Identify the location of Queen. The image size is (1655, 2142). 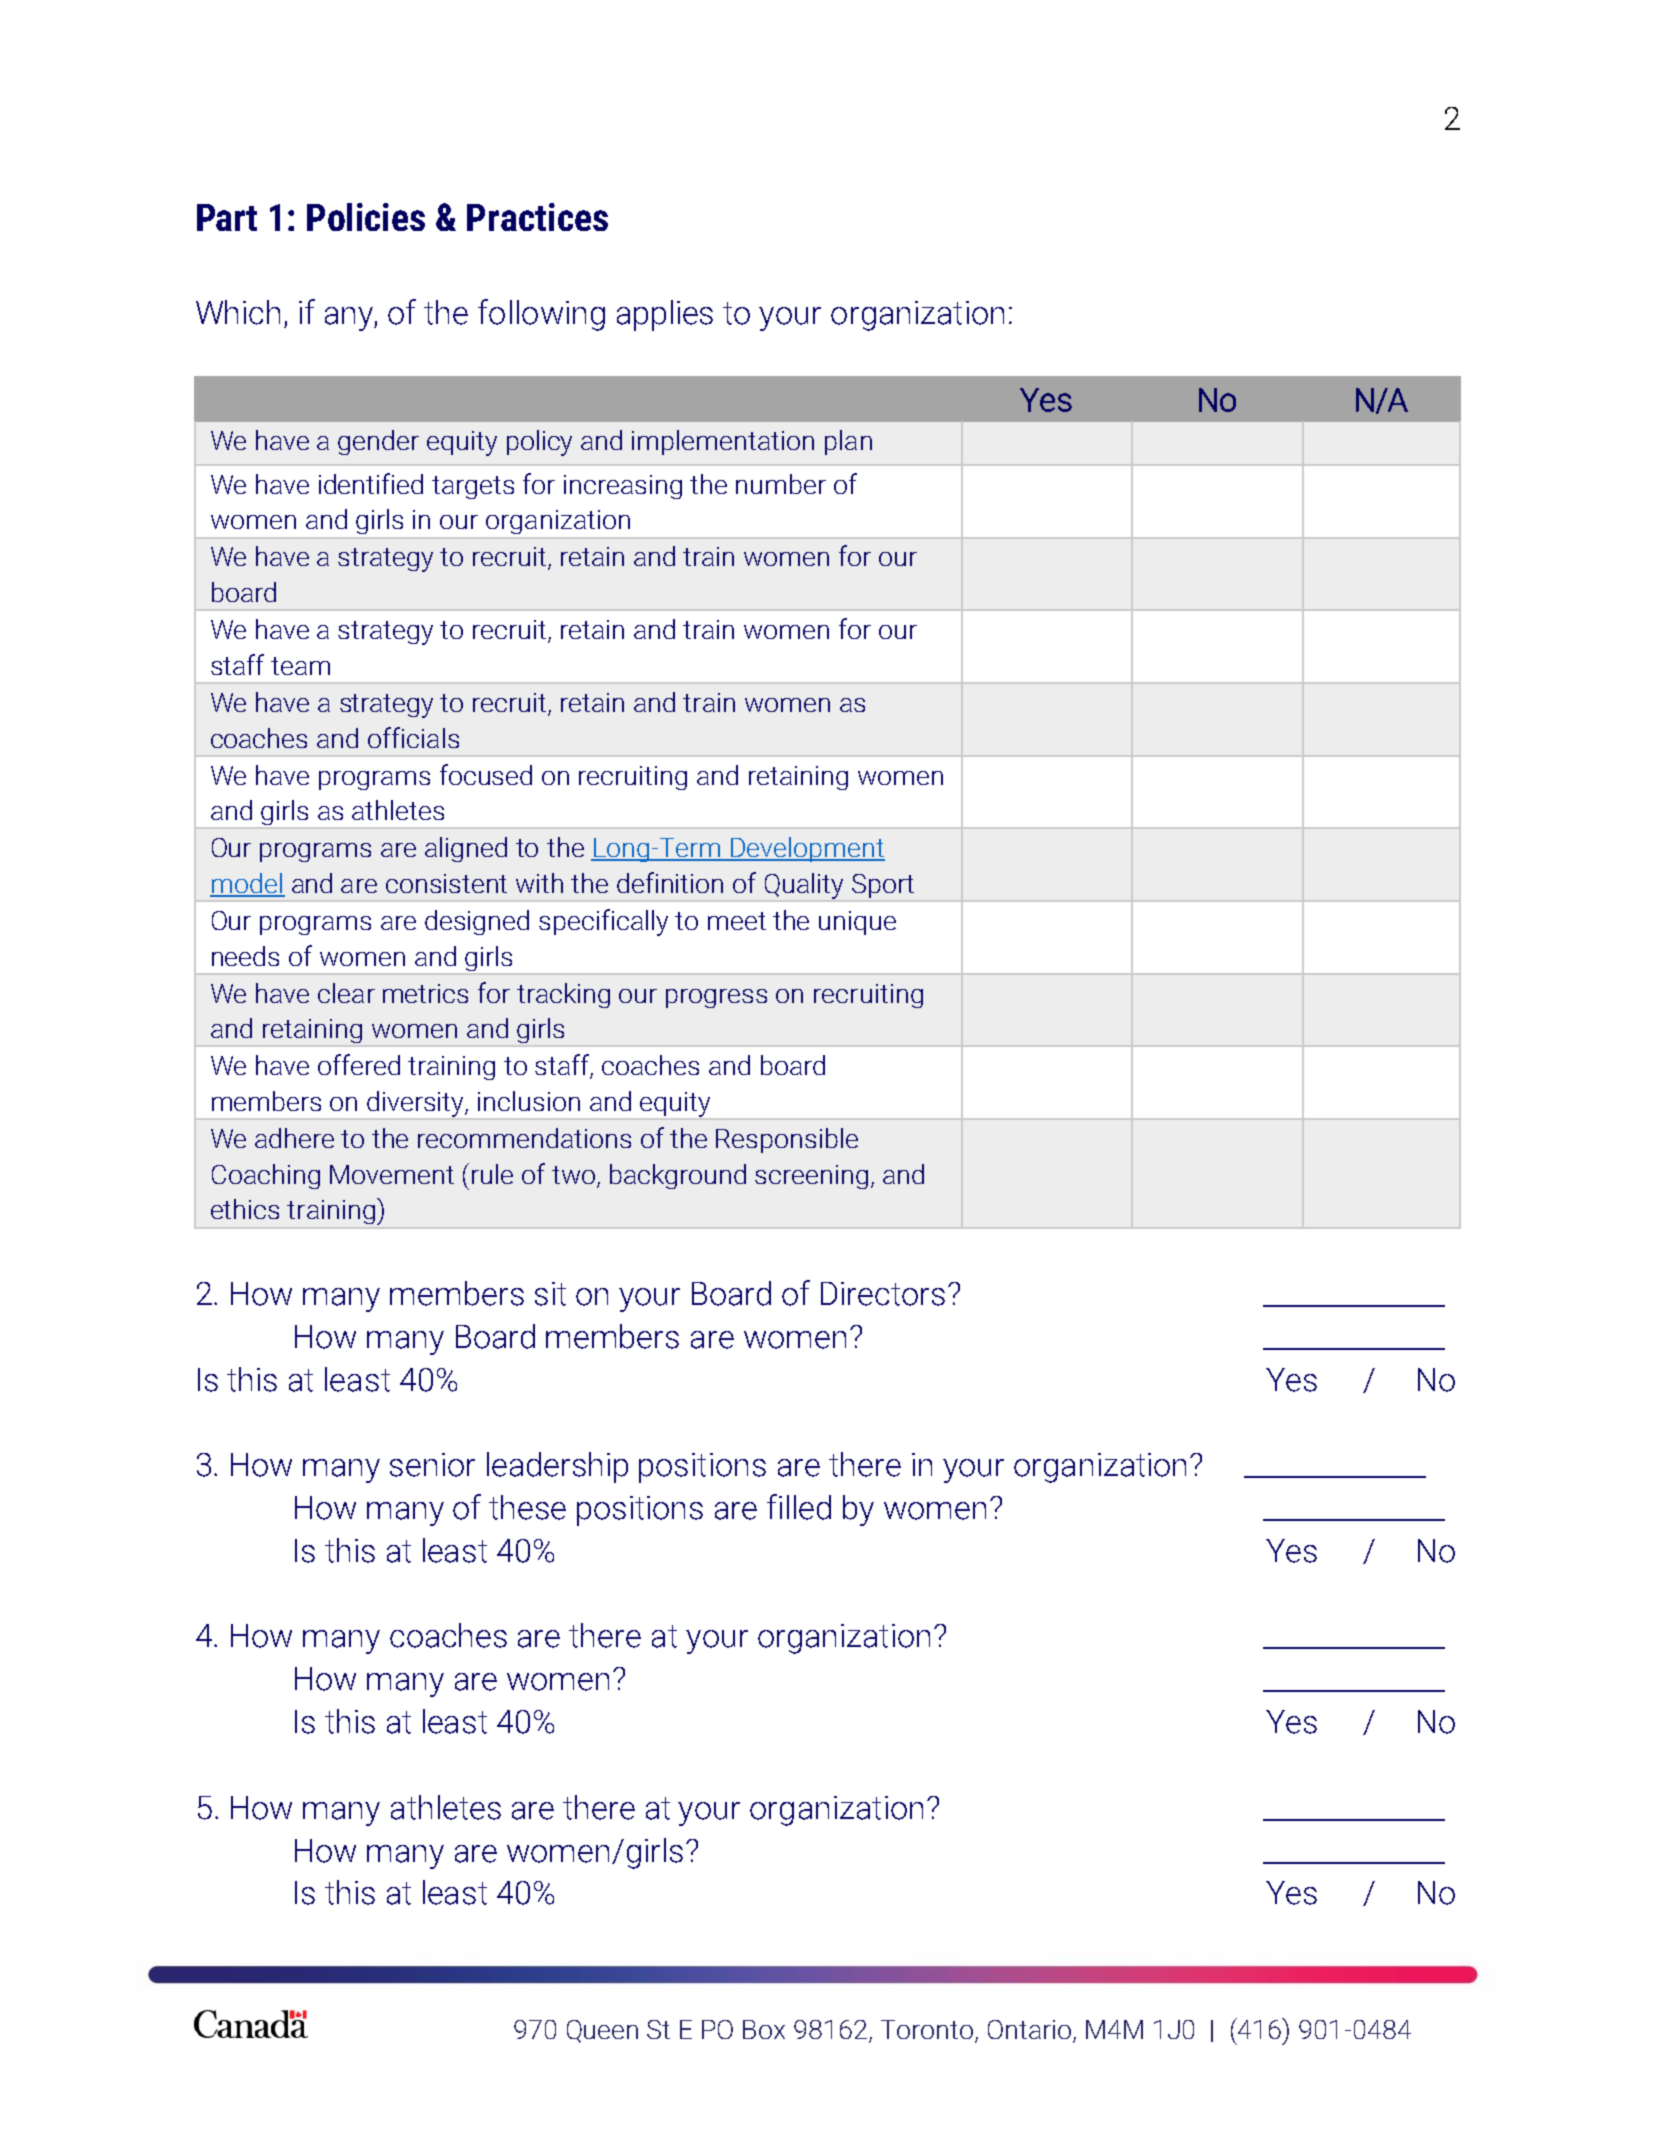
(602, 2031).
